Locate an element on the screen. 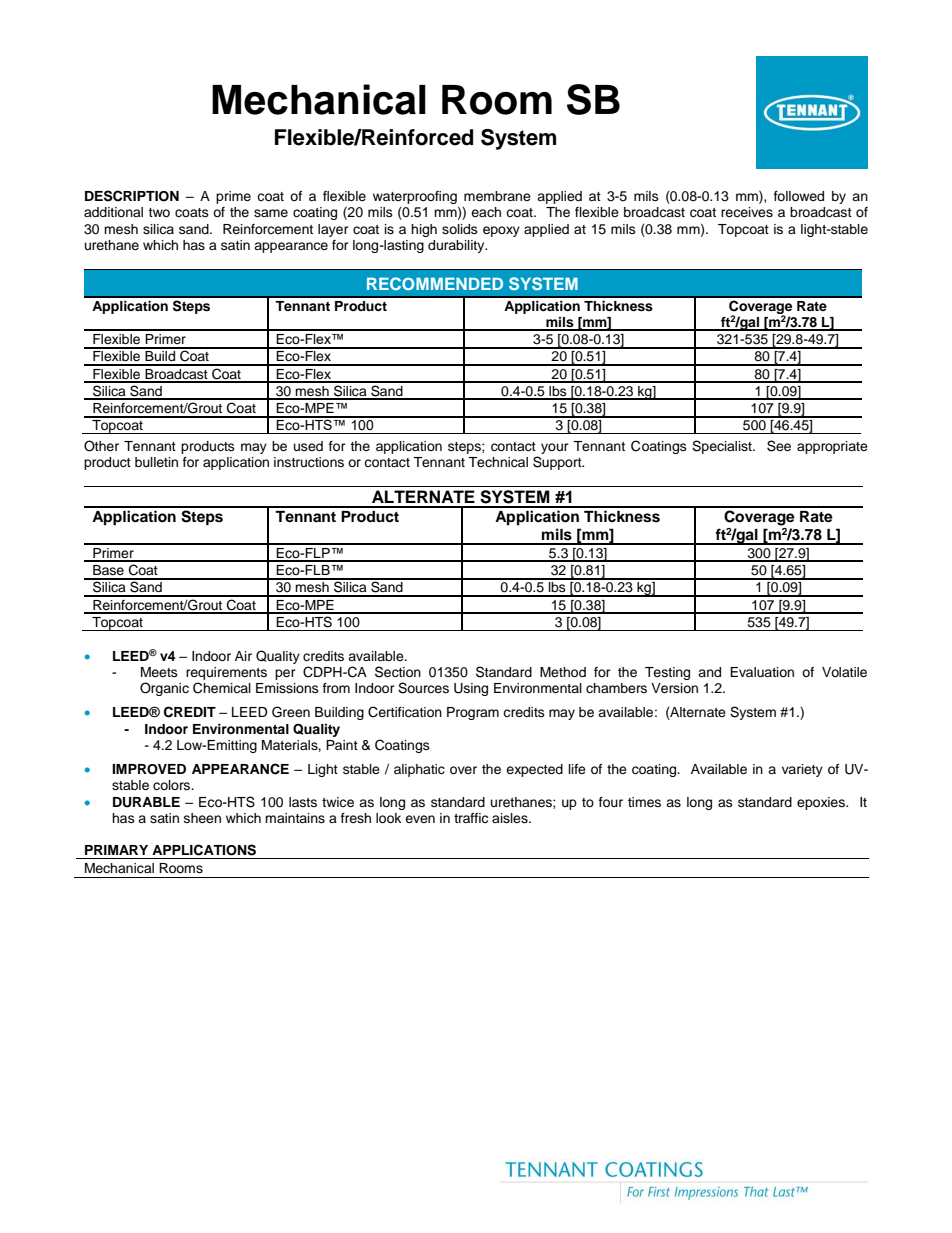  receives is located at coordinates (747, 212).
